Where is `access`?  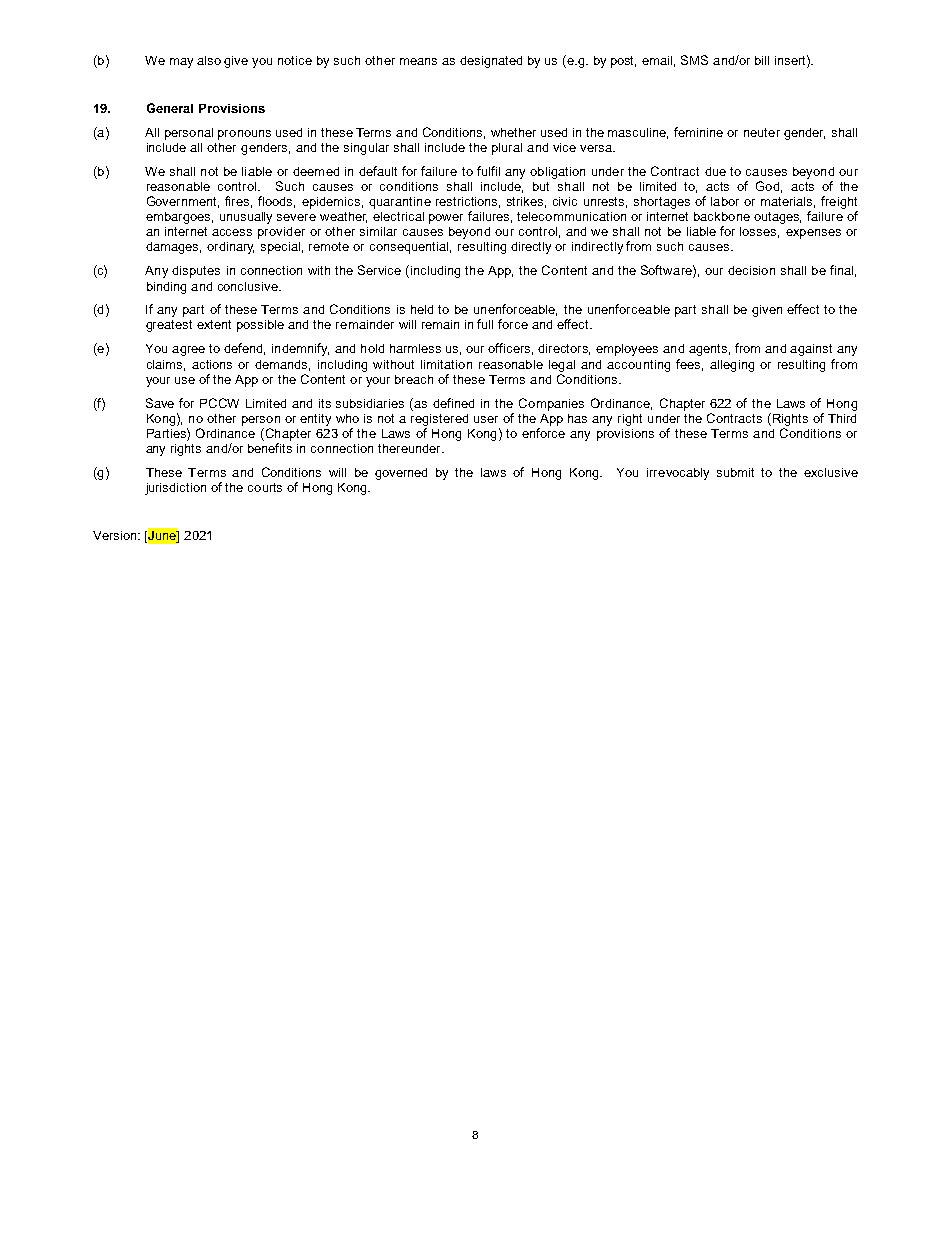
access is located at coordinates (232, 232).
